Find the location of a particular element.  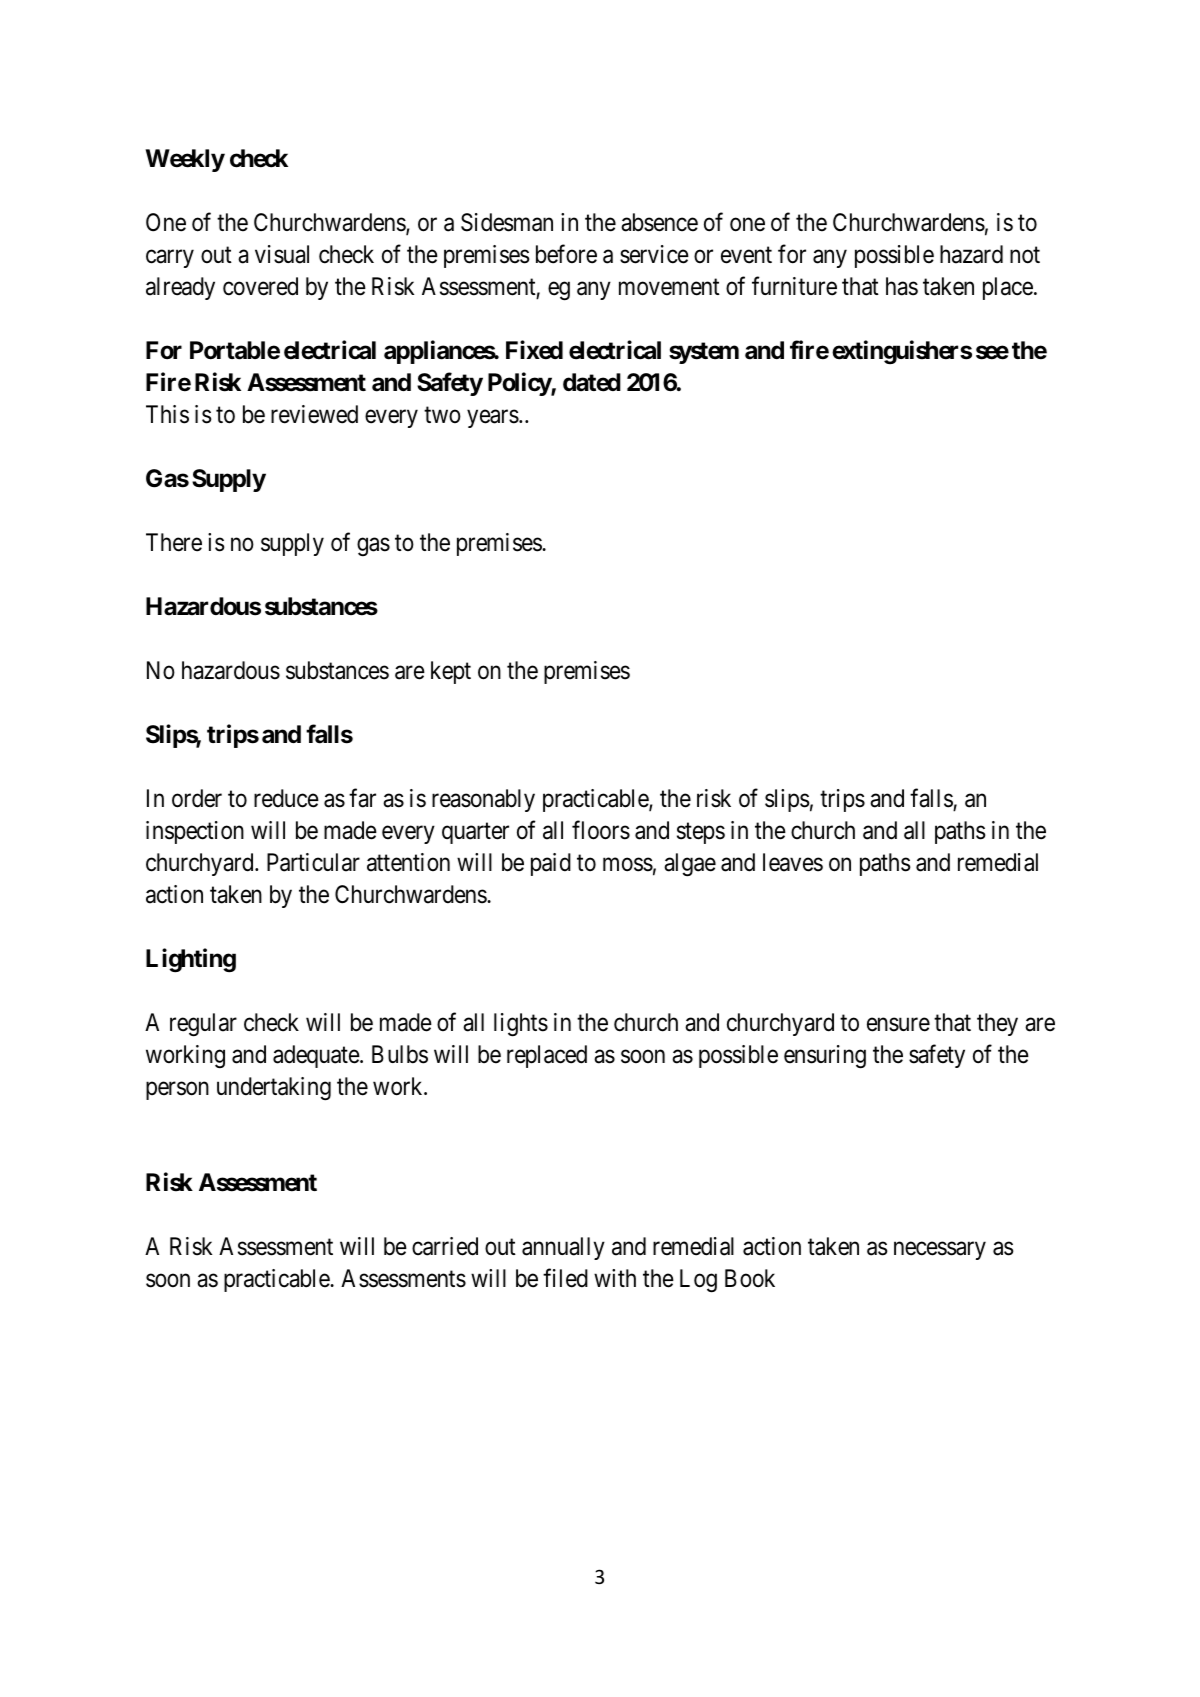

years is located at coordinates (493, 419).
